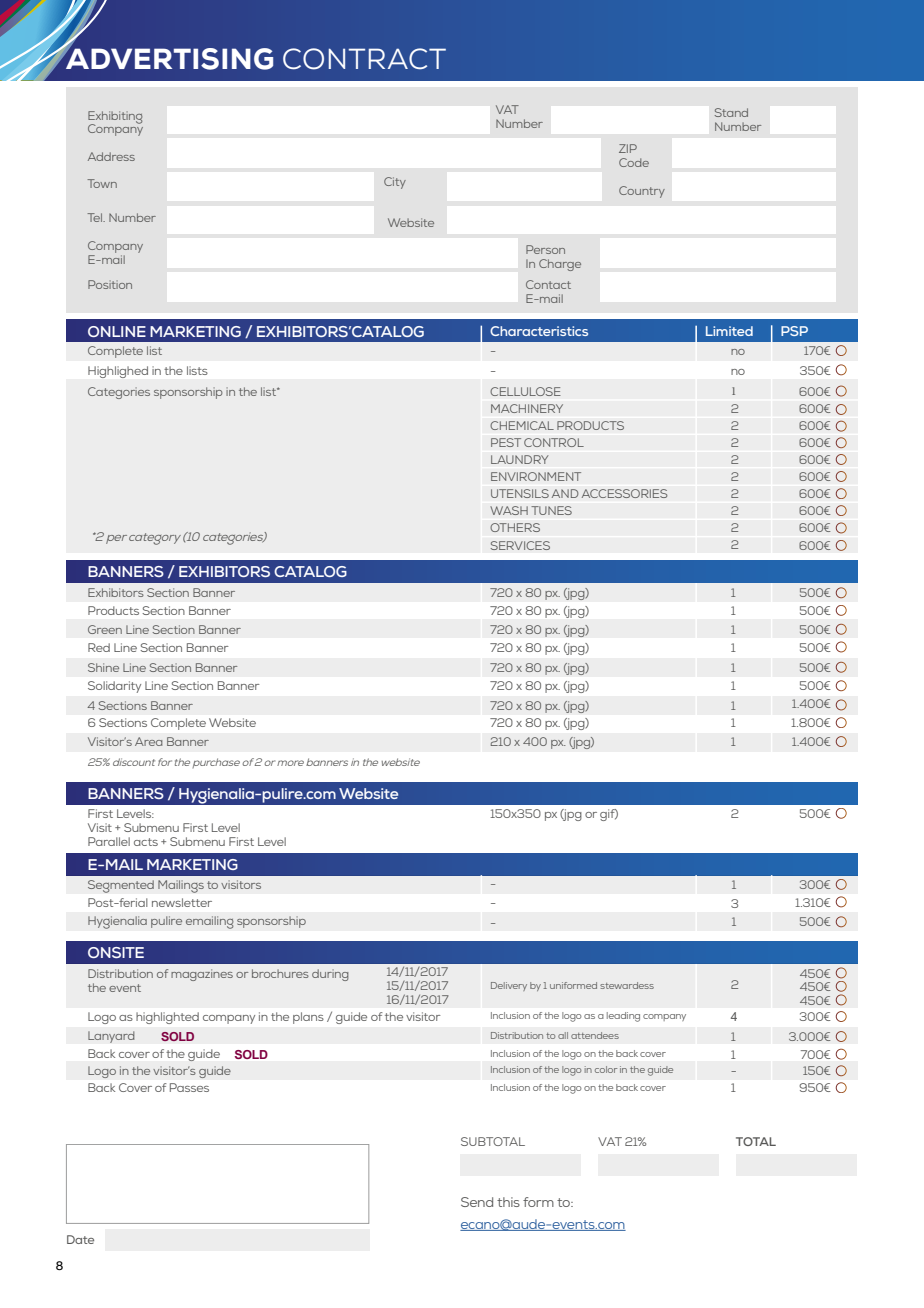  I want to click on Date, so click(80, 1239).
